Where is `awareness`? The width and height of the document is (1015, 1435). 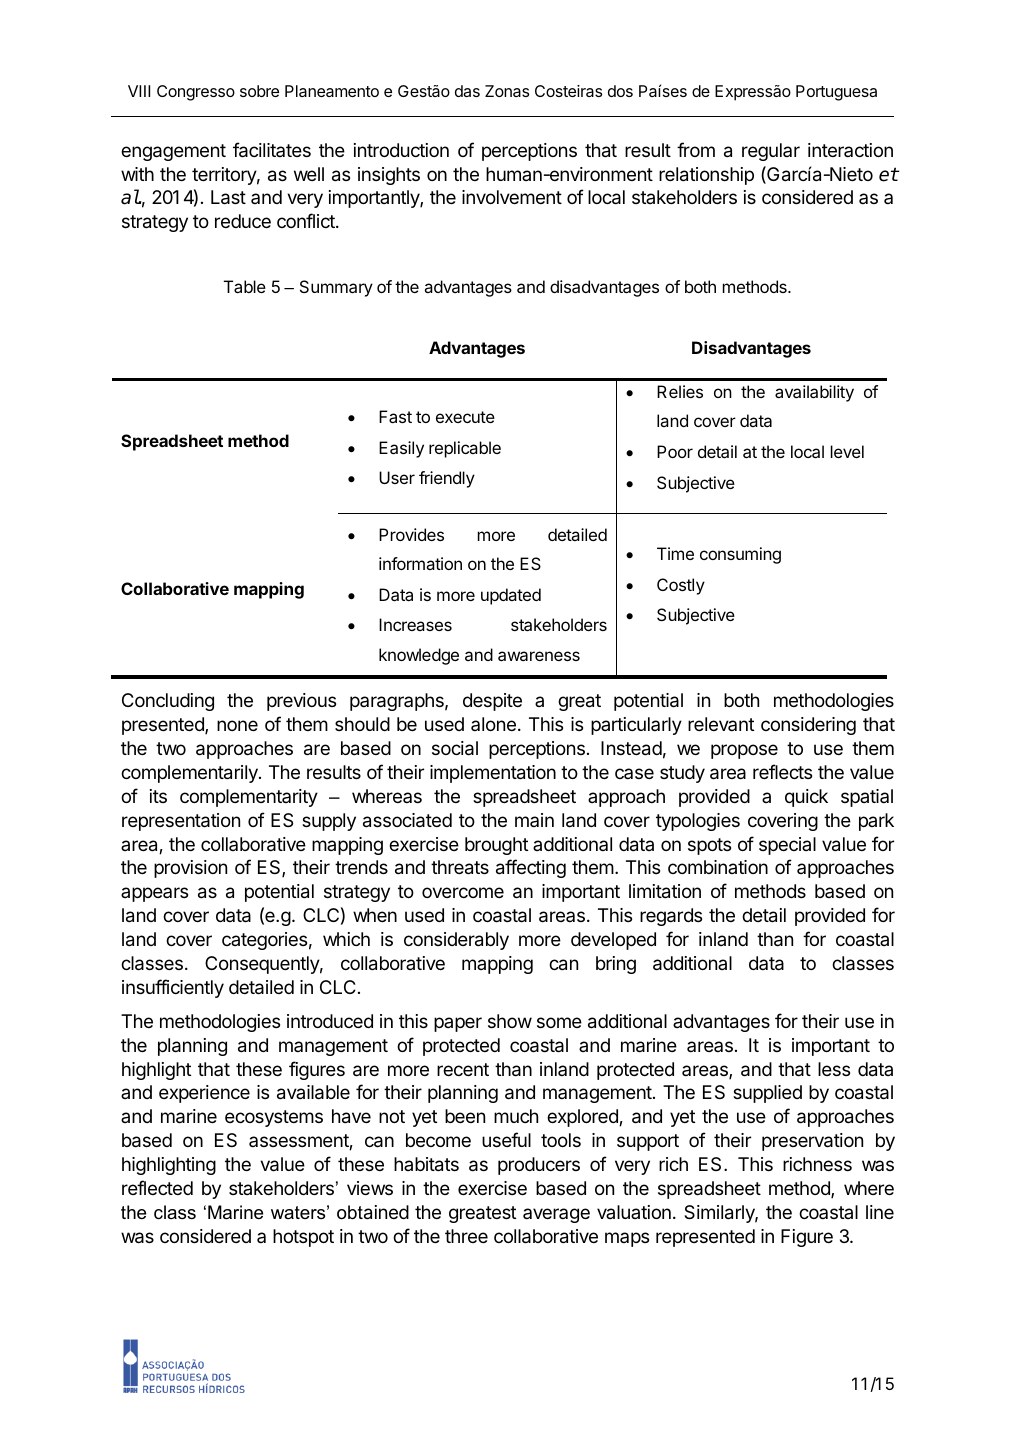 awareness is located at coordinates (539, 656).
